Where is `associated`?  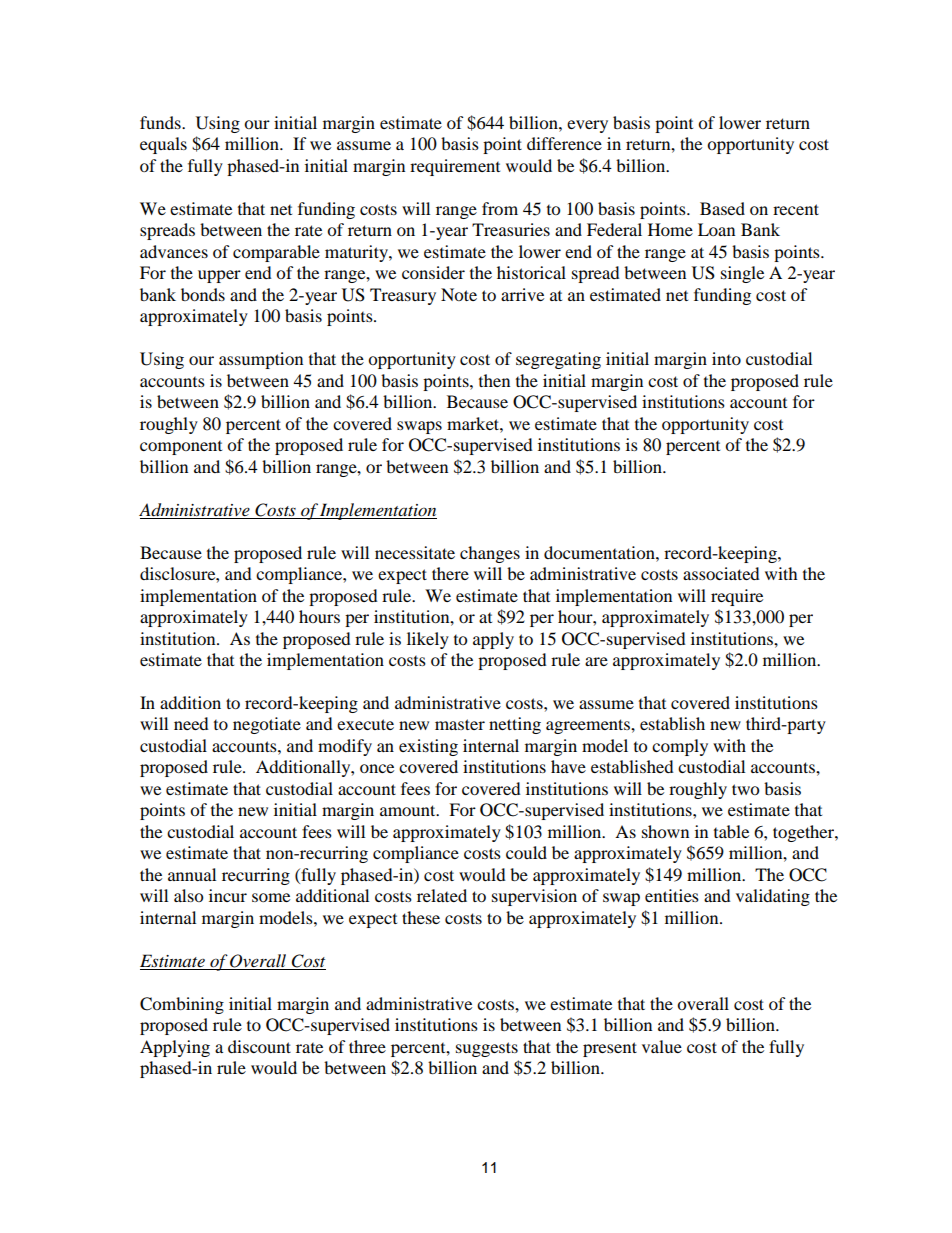 associated is located at coordinates (721, 573).
